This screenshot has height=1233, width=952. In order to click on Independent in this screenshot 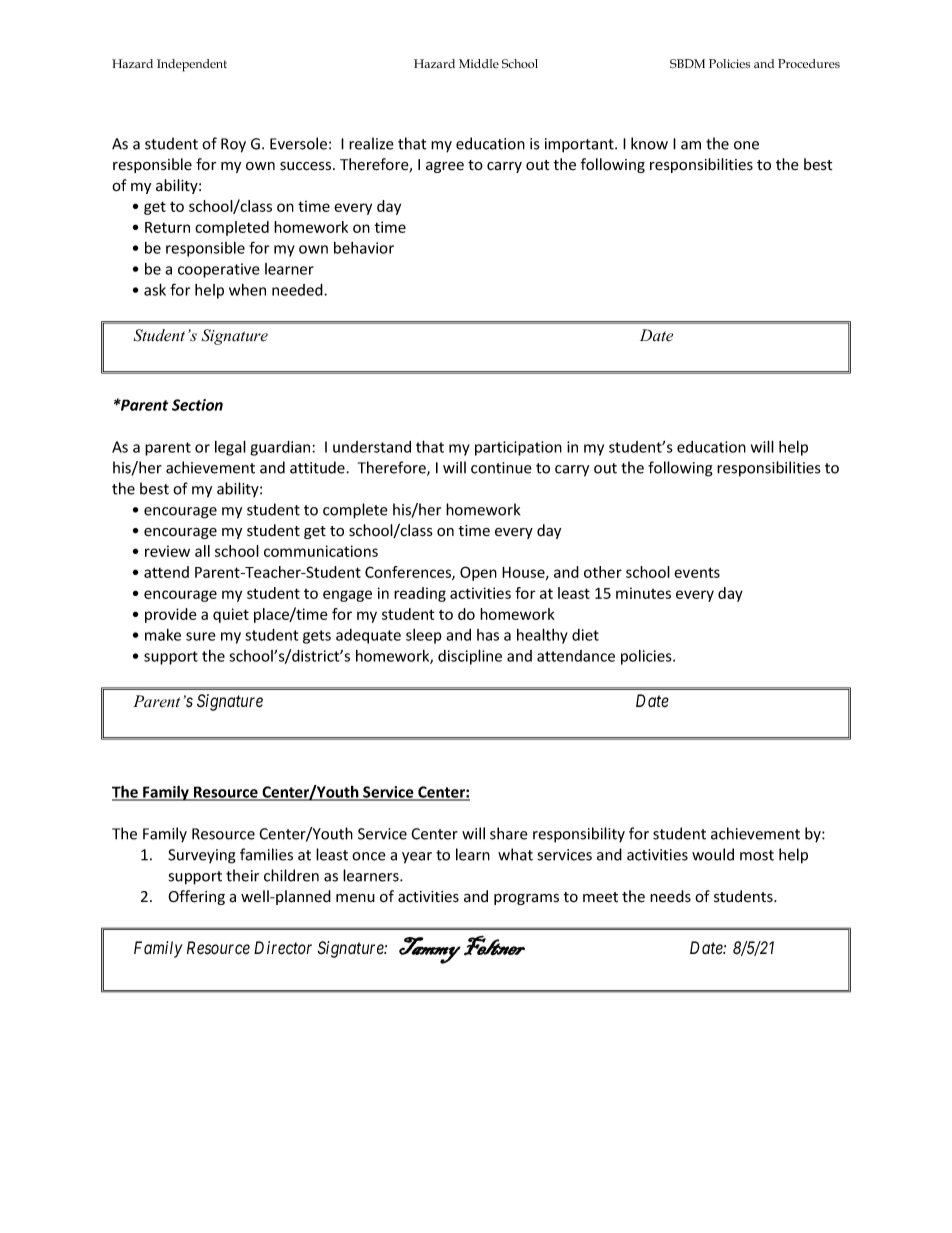, I will do `click(192, 65)`.
